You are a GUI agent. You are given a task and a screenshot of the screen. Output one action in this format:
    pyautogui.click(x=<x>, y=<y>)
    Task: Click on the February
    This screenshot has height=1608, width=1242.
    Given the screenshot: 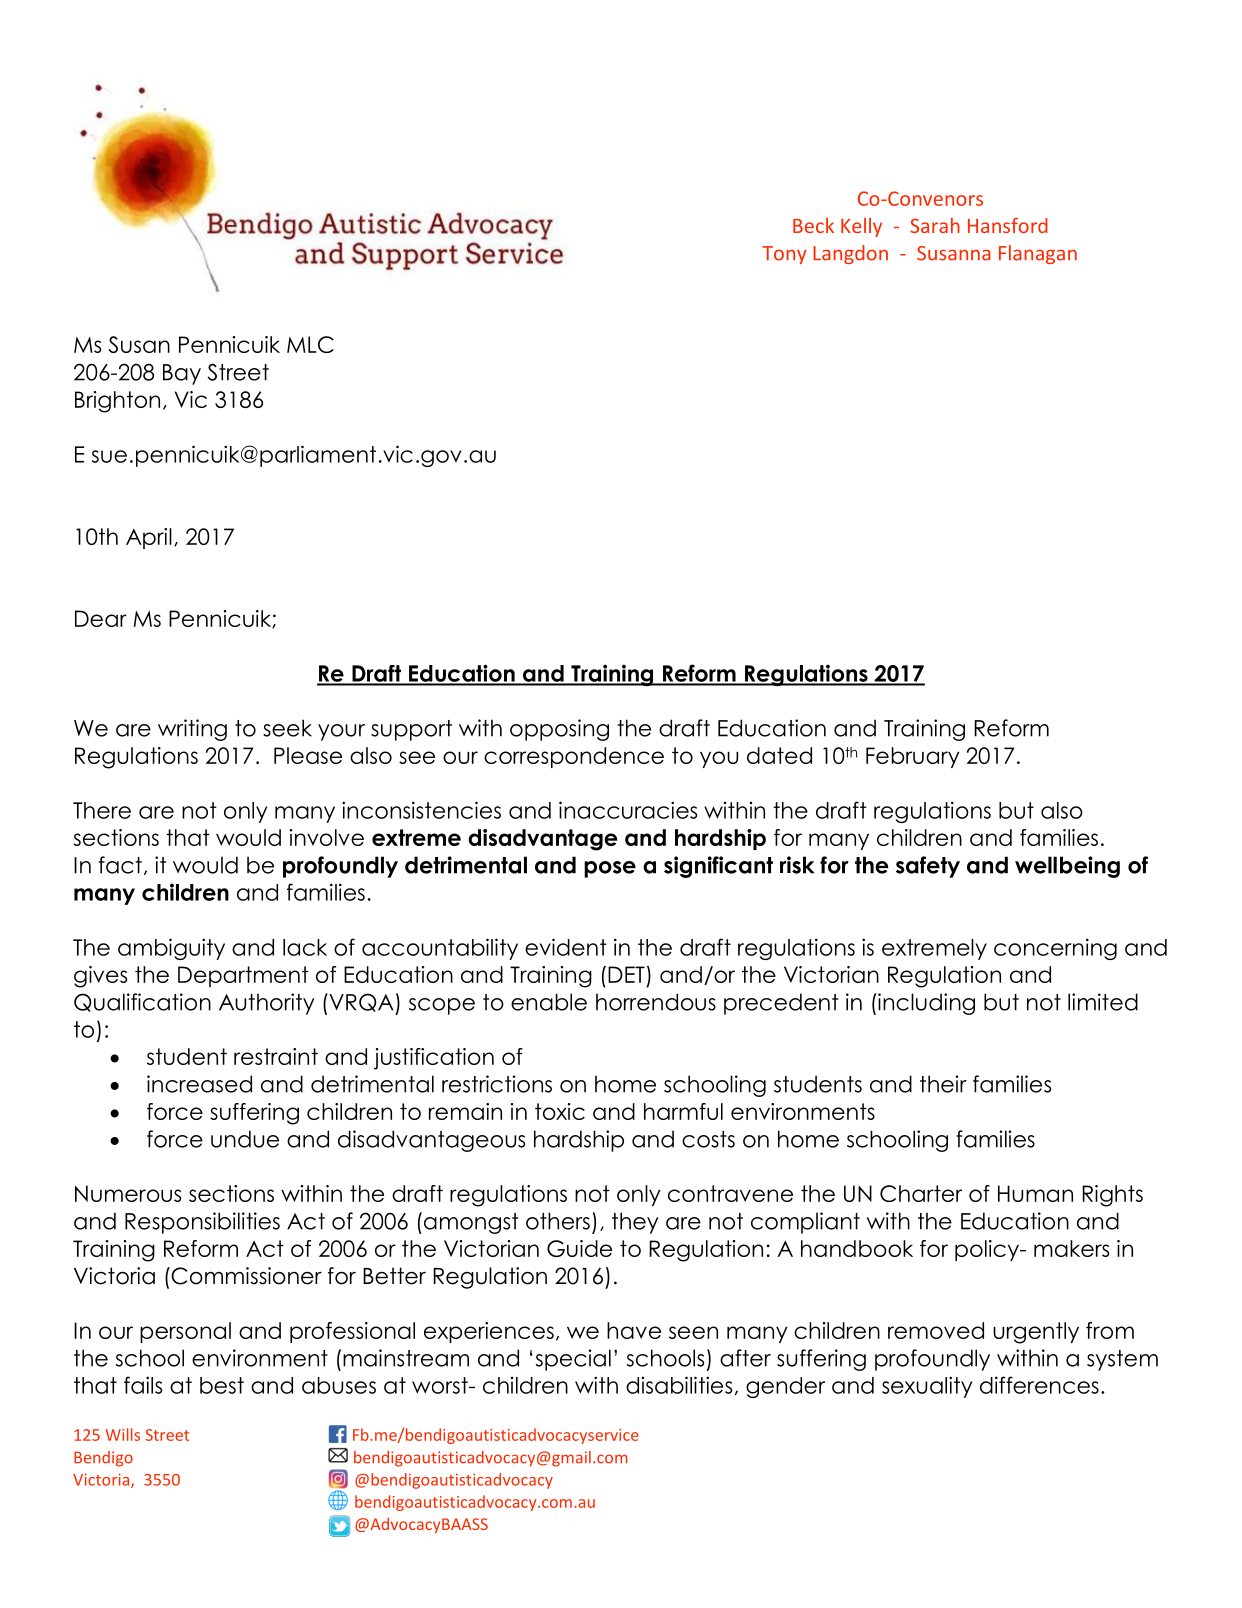 What is the action you would take?
    pyautogui.click(x=913, y=757)
